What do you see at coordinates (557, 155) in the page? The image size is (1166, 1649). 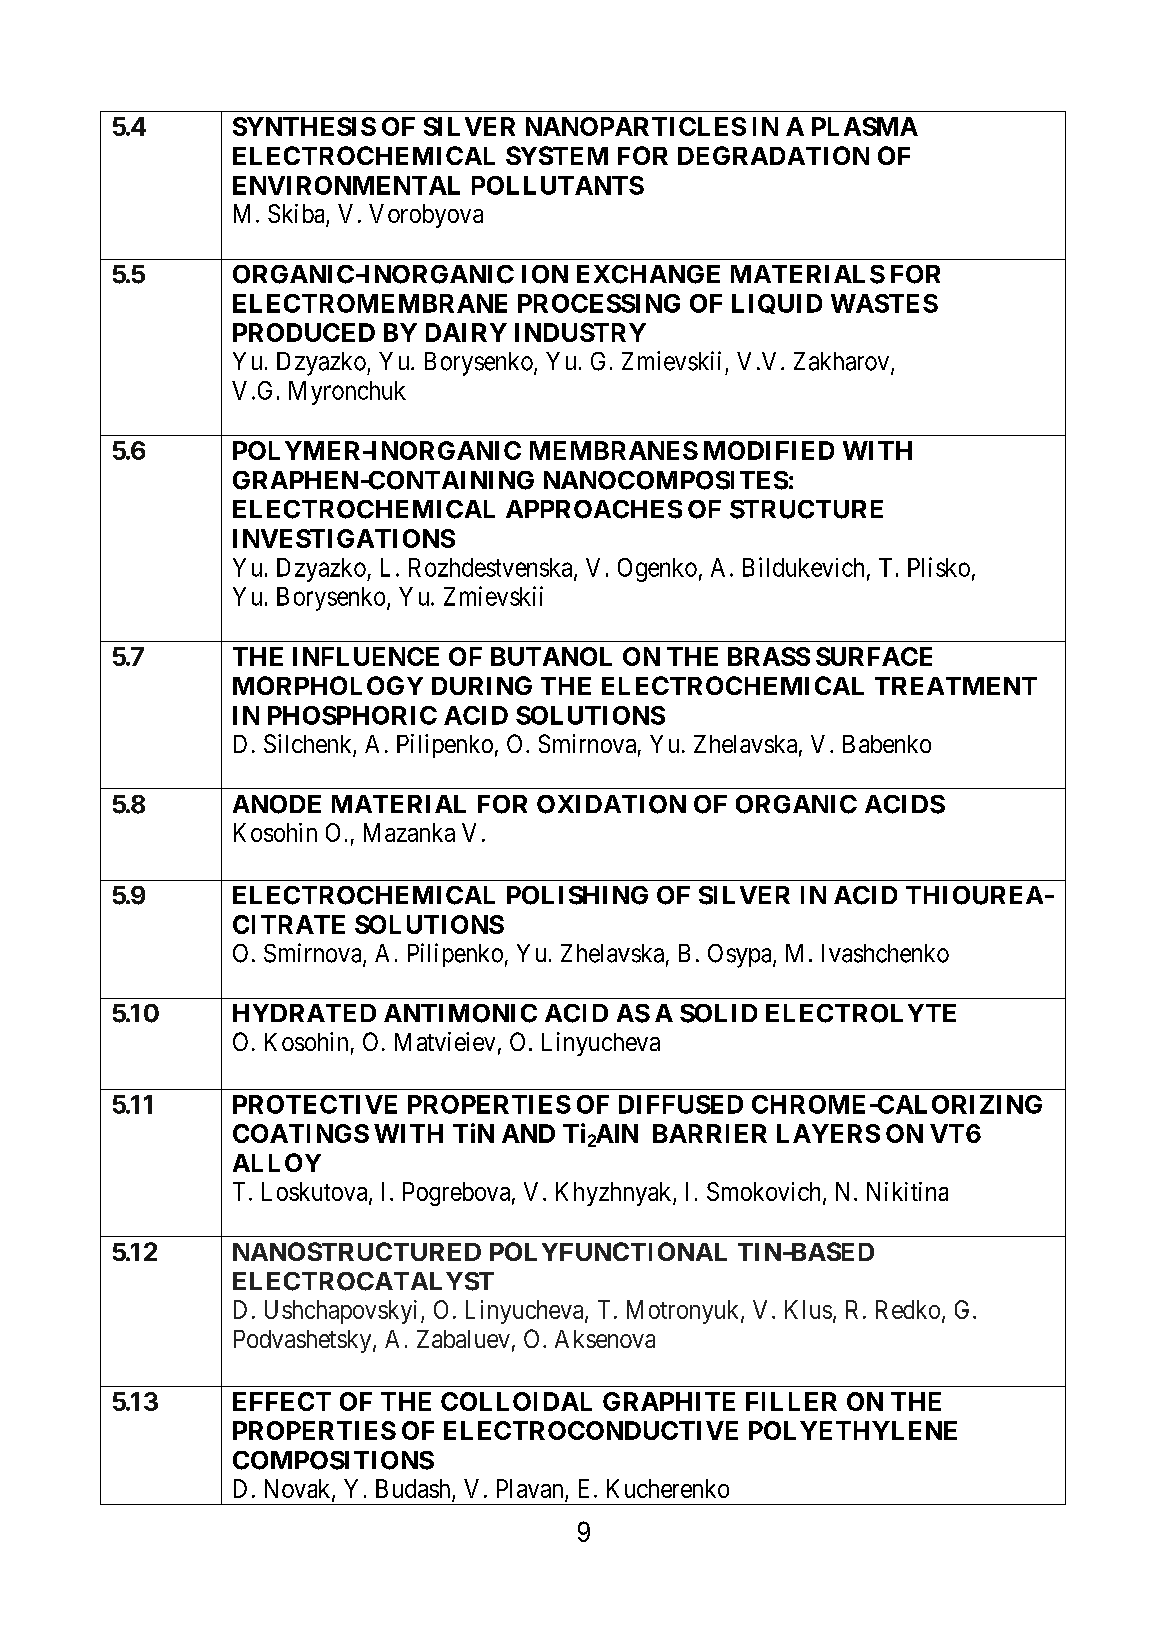 I see `SYSTEM` at bounding box center [557, 155].
